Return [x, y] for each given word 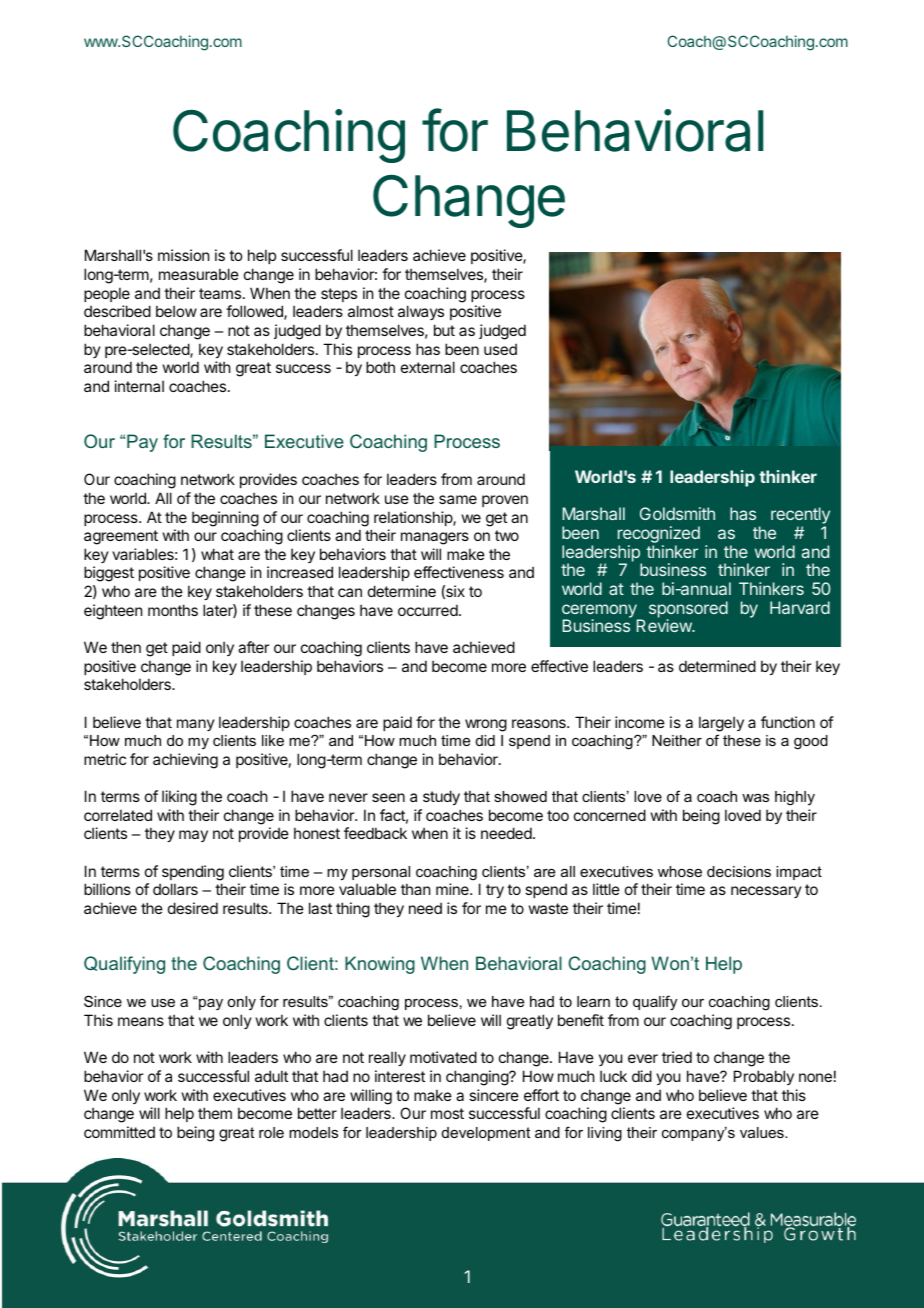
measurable [199, 274]
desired [193, 908]
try [495, 891]
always [421, 312]
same [458, 499]
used [500, 349]
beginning [225, 519]
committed [119, 1132]
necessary [766, 892]
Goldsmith [677, 513]
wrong [486, 725]
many [196, 725]
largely [721, 724]
